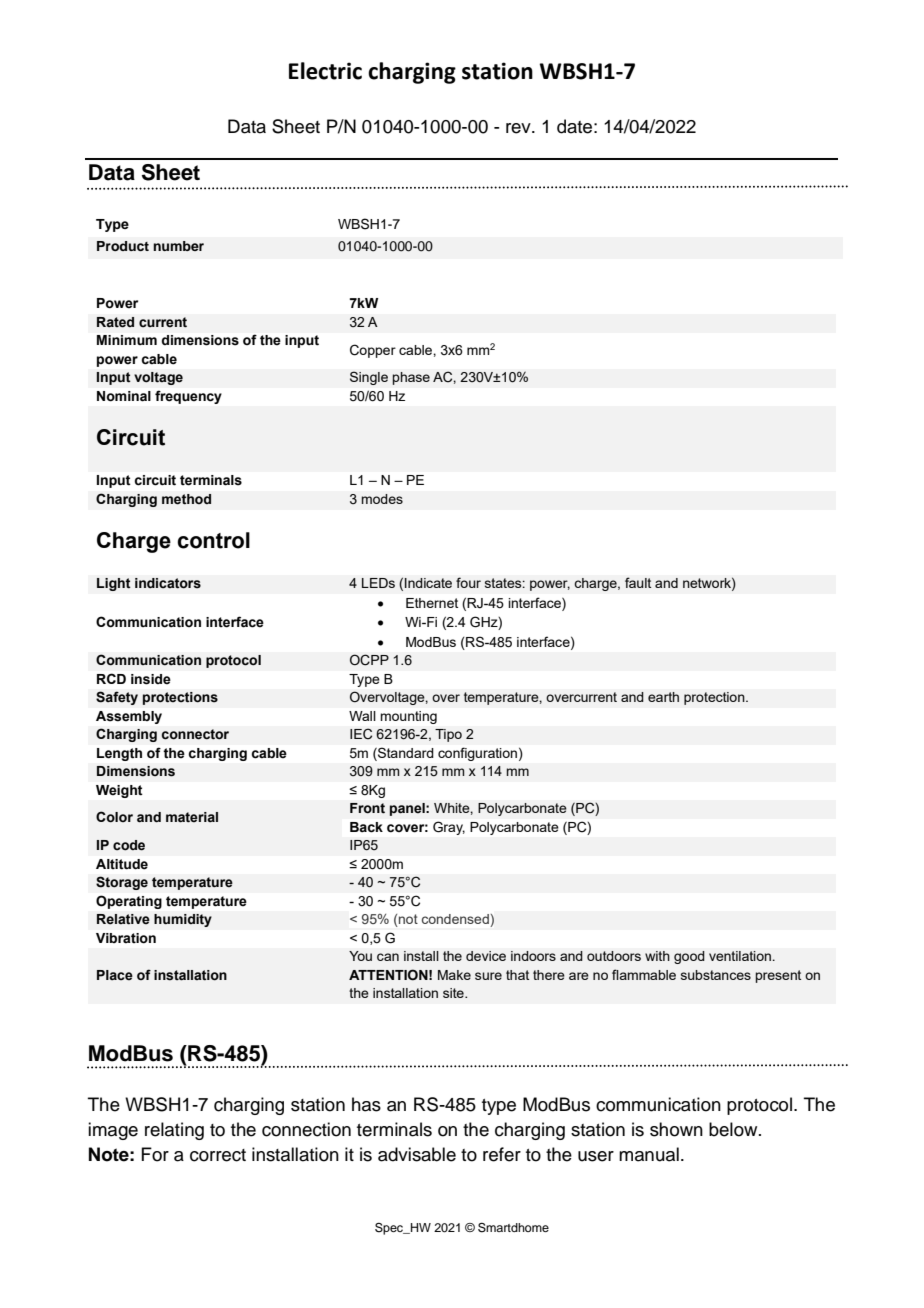 The image size is (924, 1308). Describe the element at coordinates (168, 583) in the document. I see `indicators` at that location.
